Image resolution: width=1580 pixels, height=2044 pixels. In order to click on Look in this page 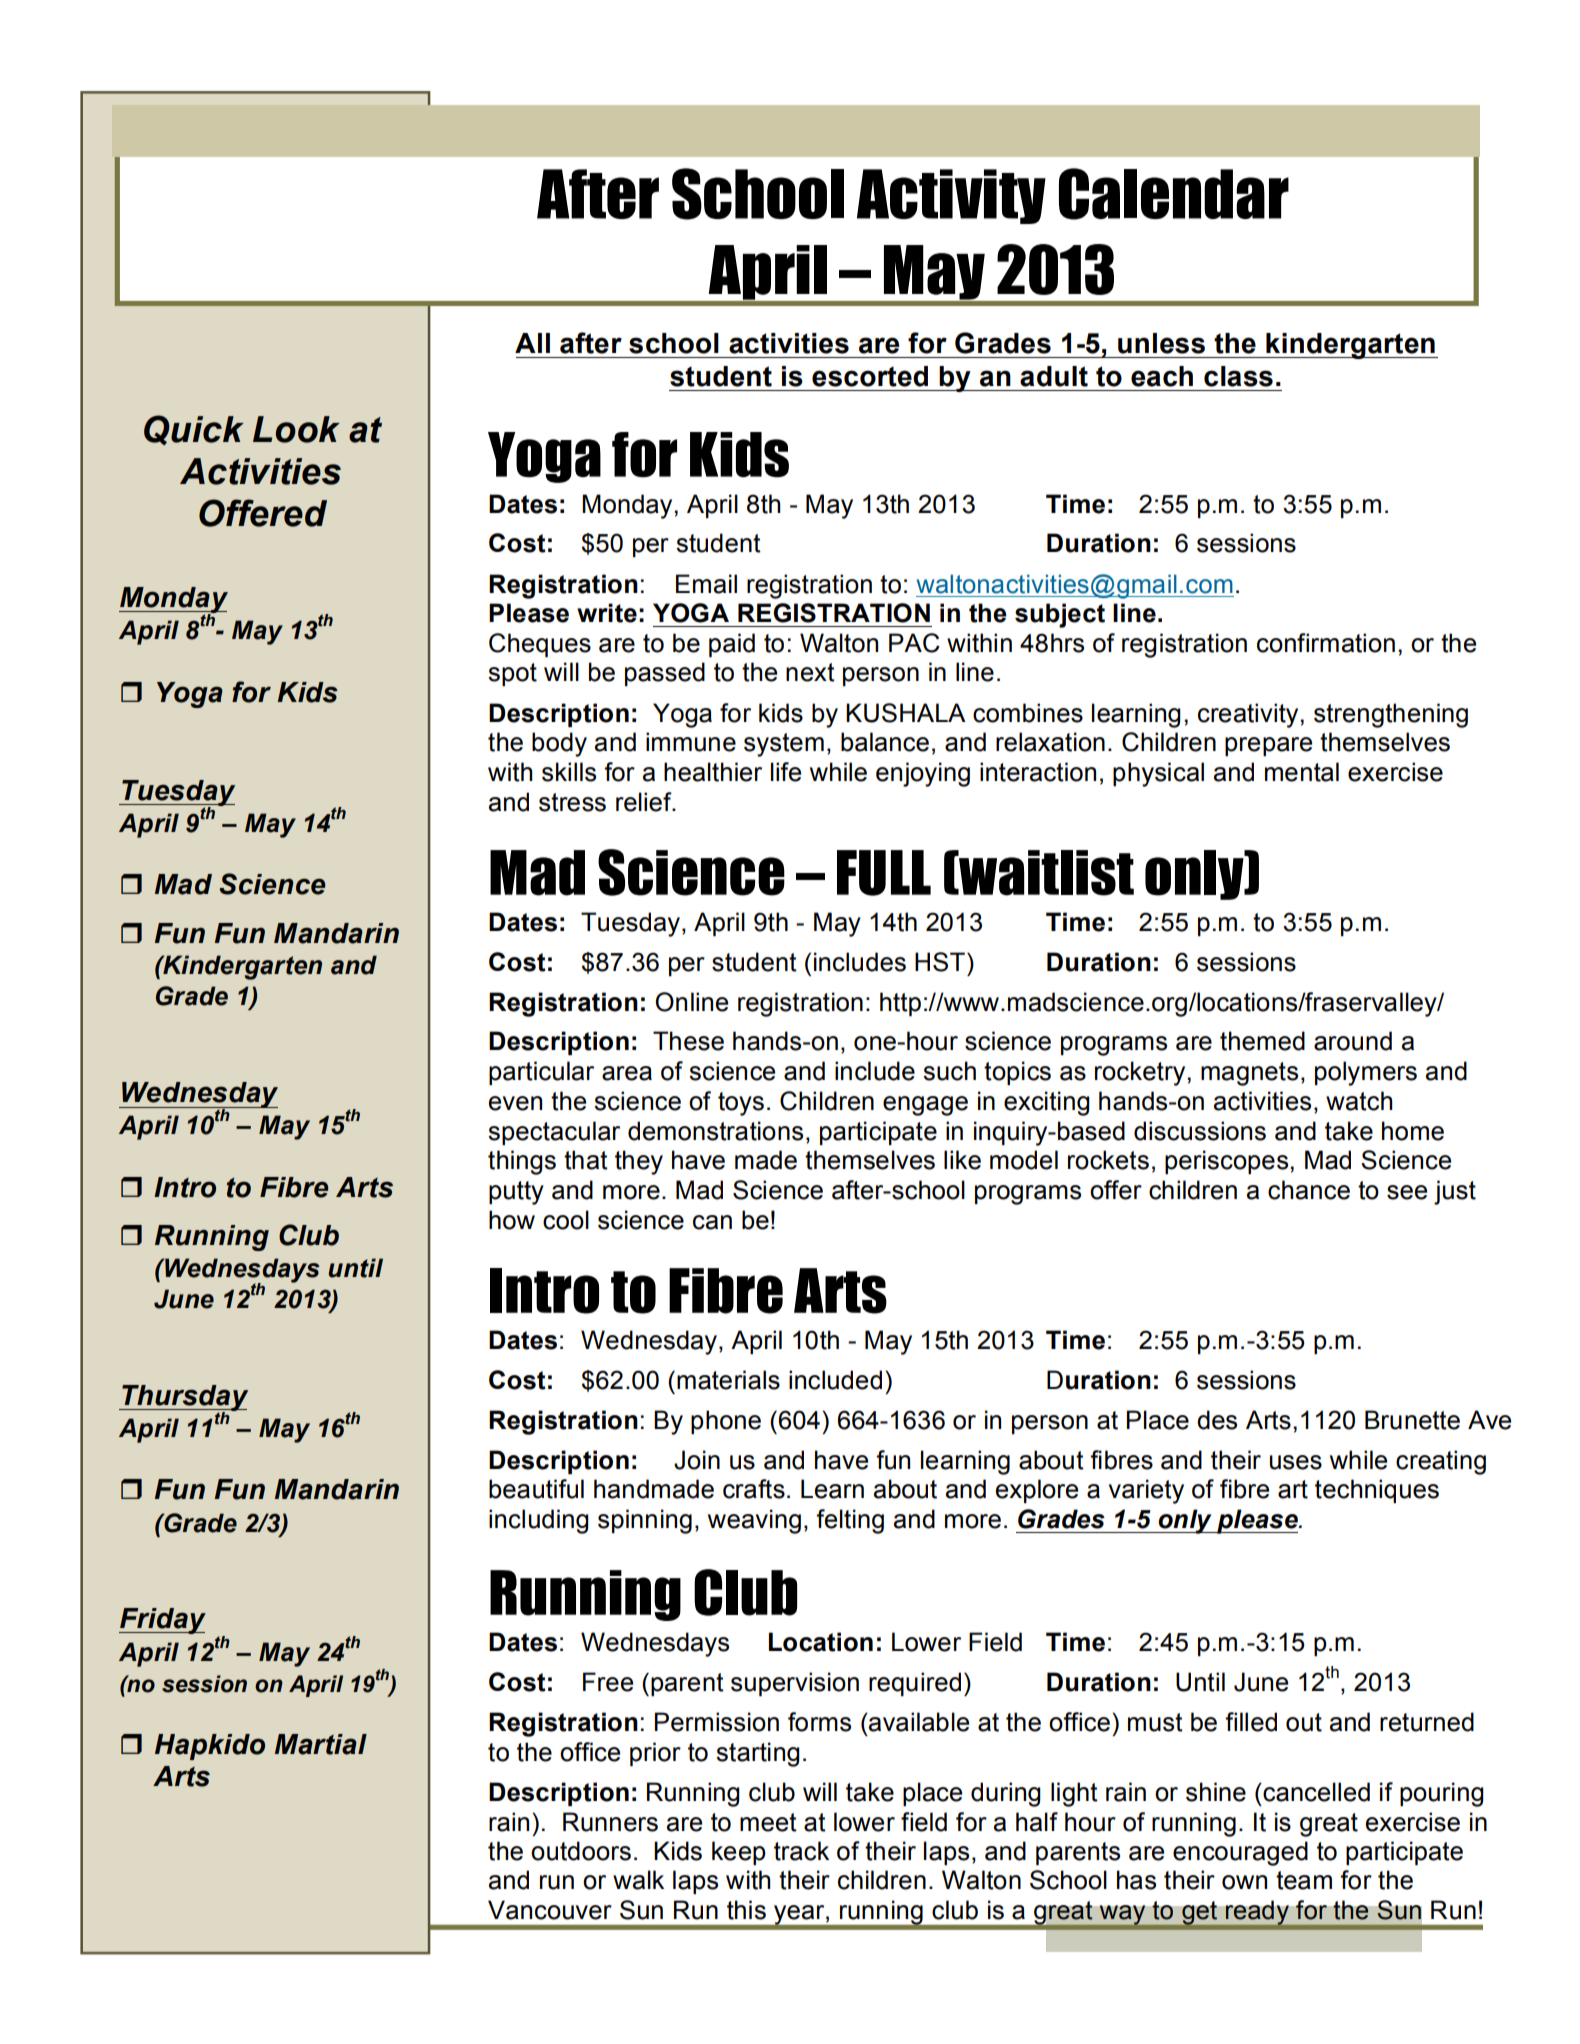, I will do `click(296, 429)`.
